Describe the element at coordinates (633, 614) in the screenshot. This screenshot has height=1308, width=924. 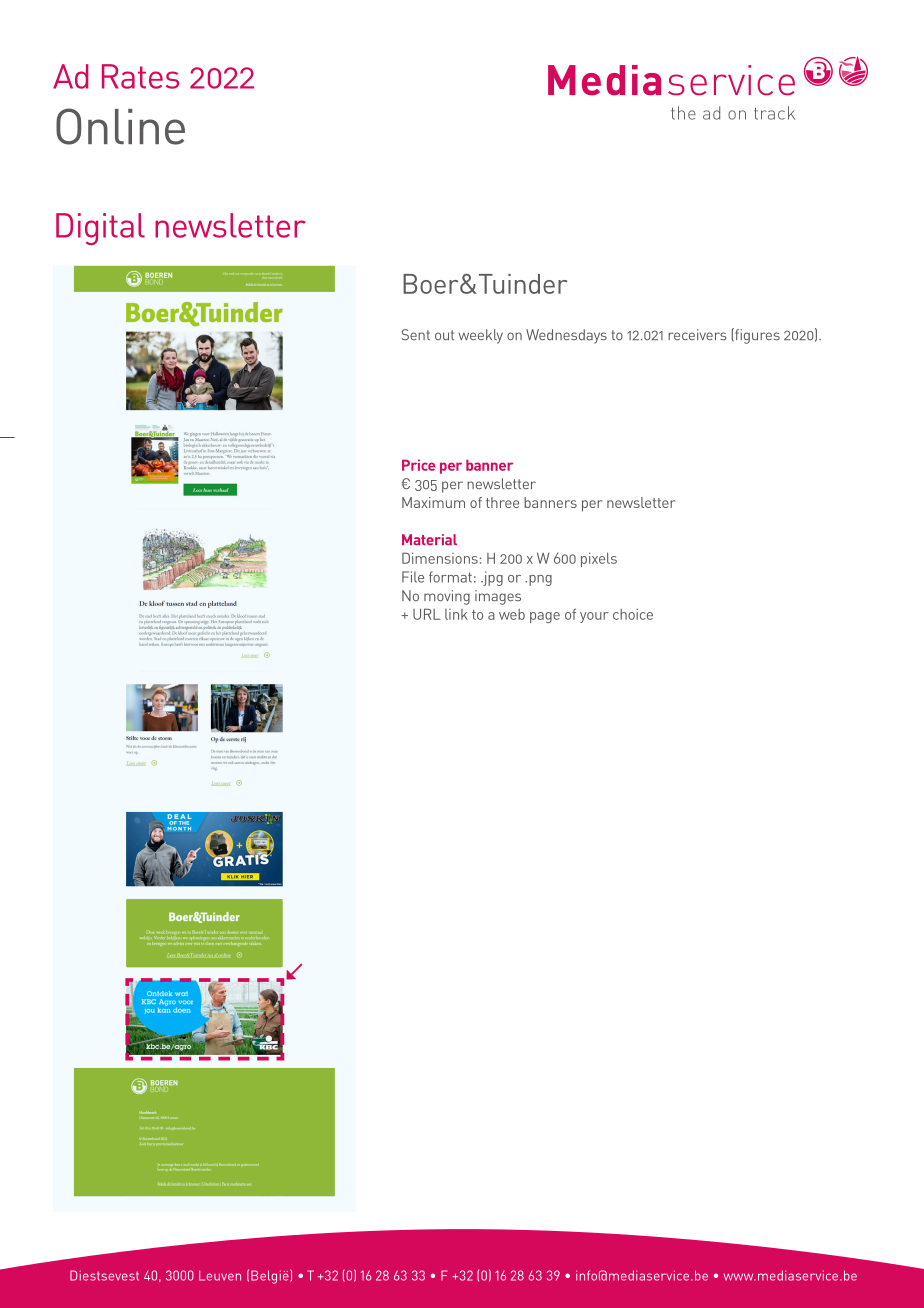
I see `choice` at that location.
